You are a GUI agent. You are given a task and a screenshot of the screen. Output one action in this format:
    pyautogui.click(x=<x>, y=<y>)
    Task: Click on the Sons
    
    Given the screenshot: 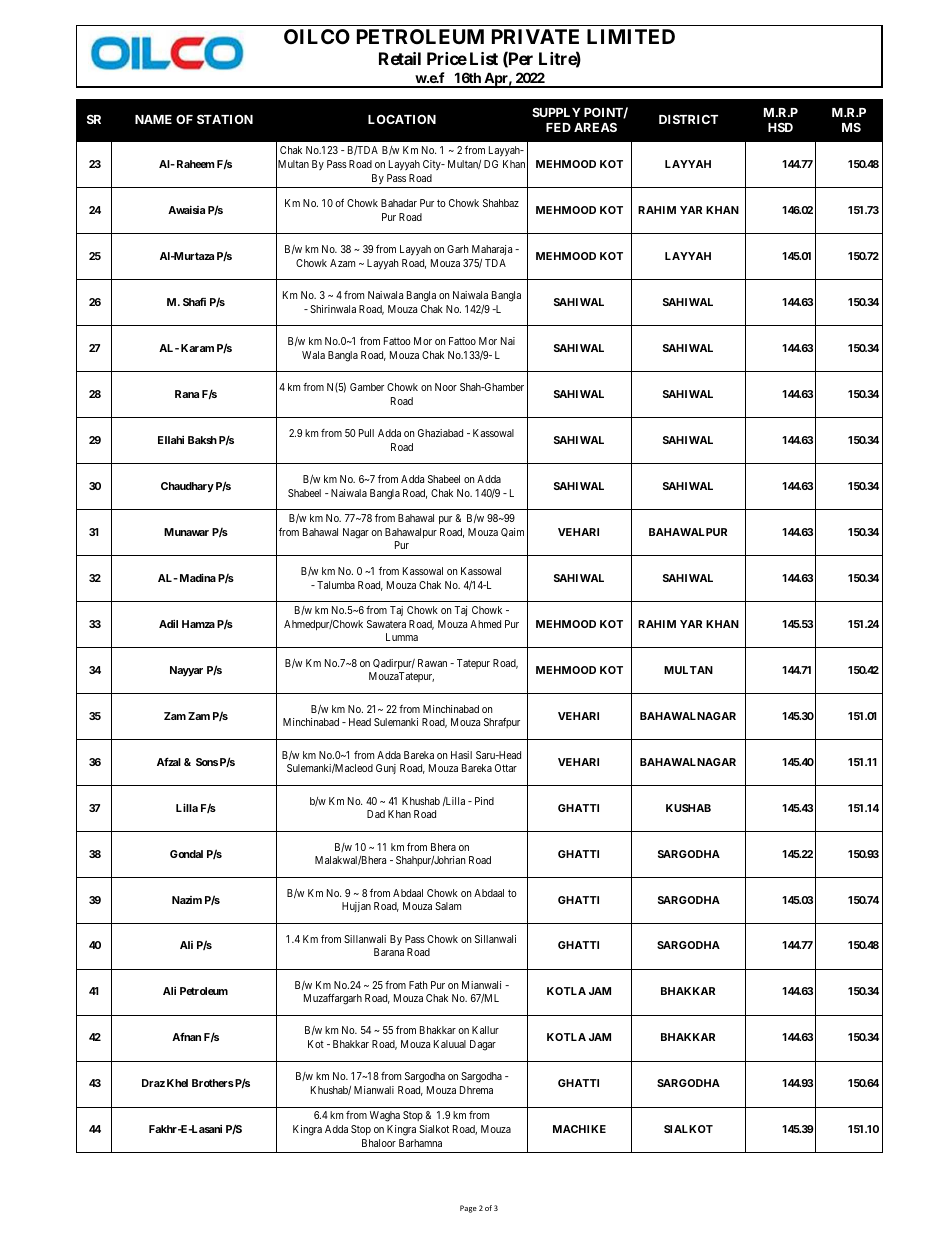 What is the action you would take?
    pyautogui.click(x=207, y=762)
